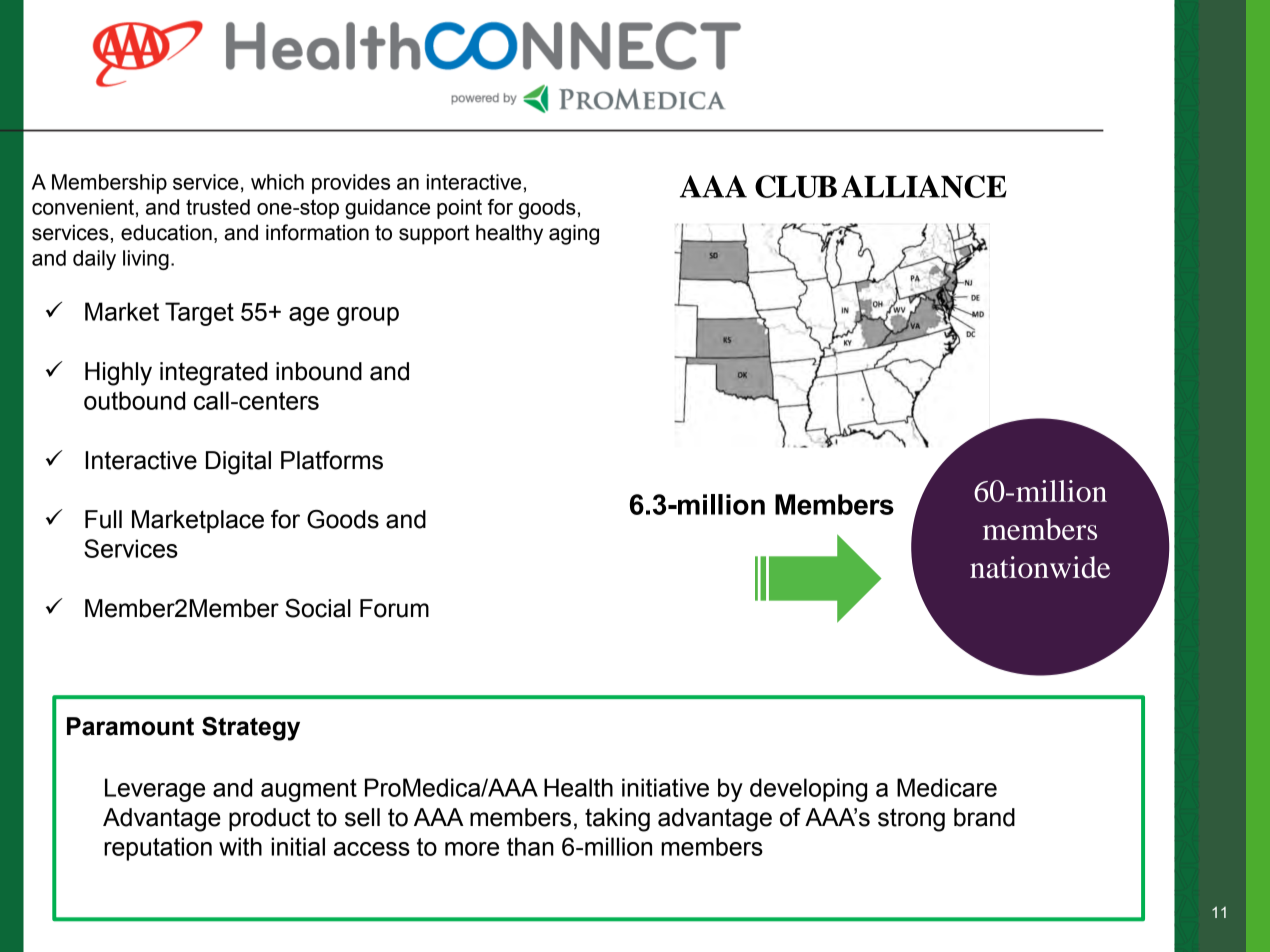 Image resolution: width=1270 pixels, height=952 pixels. What do you see at coordinates (240, 846) in the screenshot?
I see `with` at bounding box center [240, 846].
